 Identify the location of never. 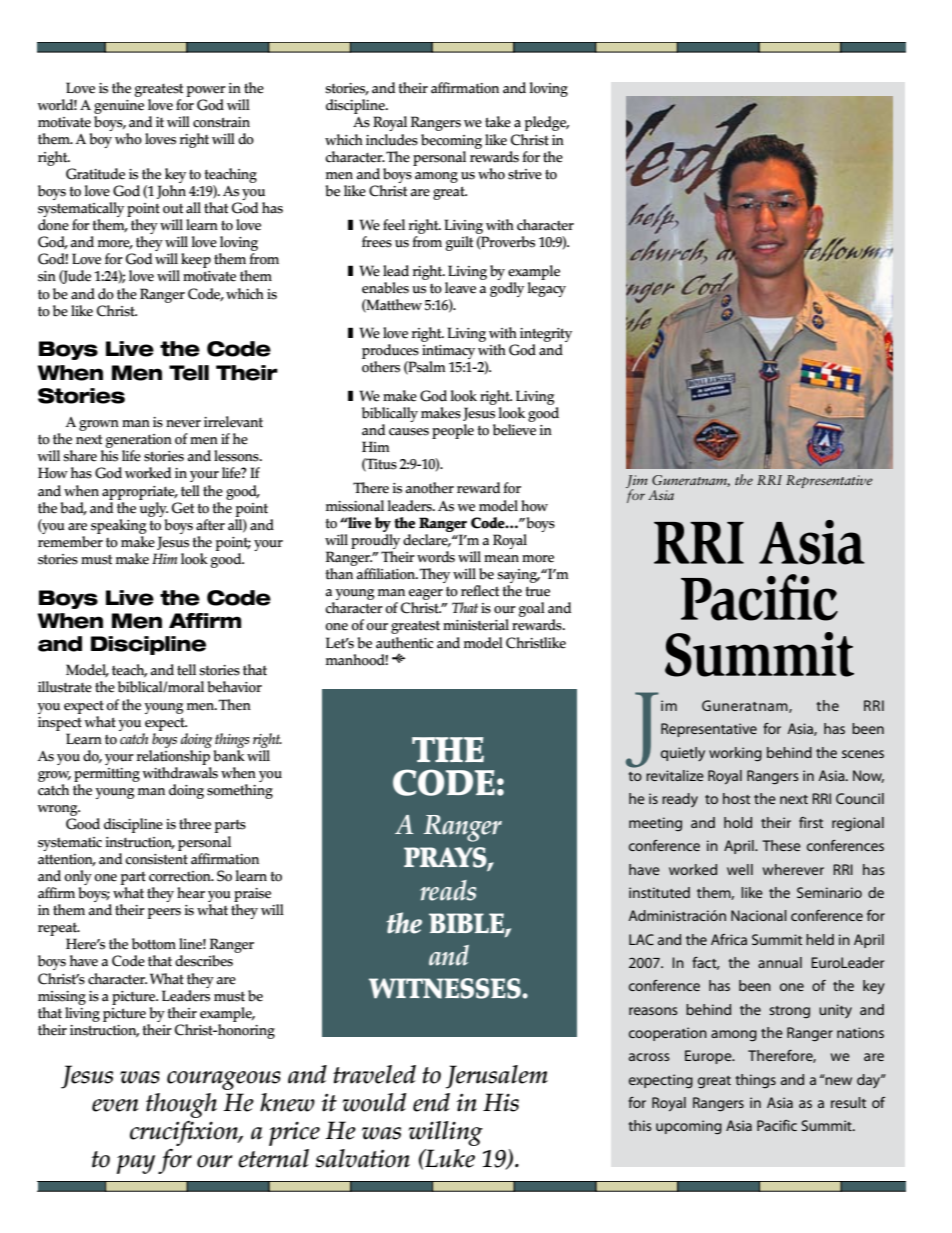
(183, 424).
